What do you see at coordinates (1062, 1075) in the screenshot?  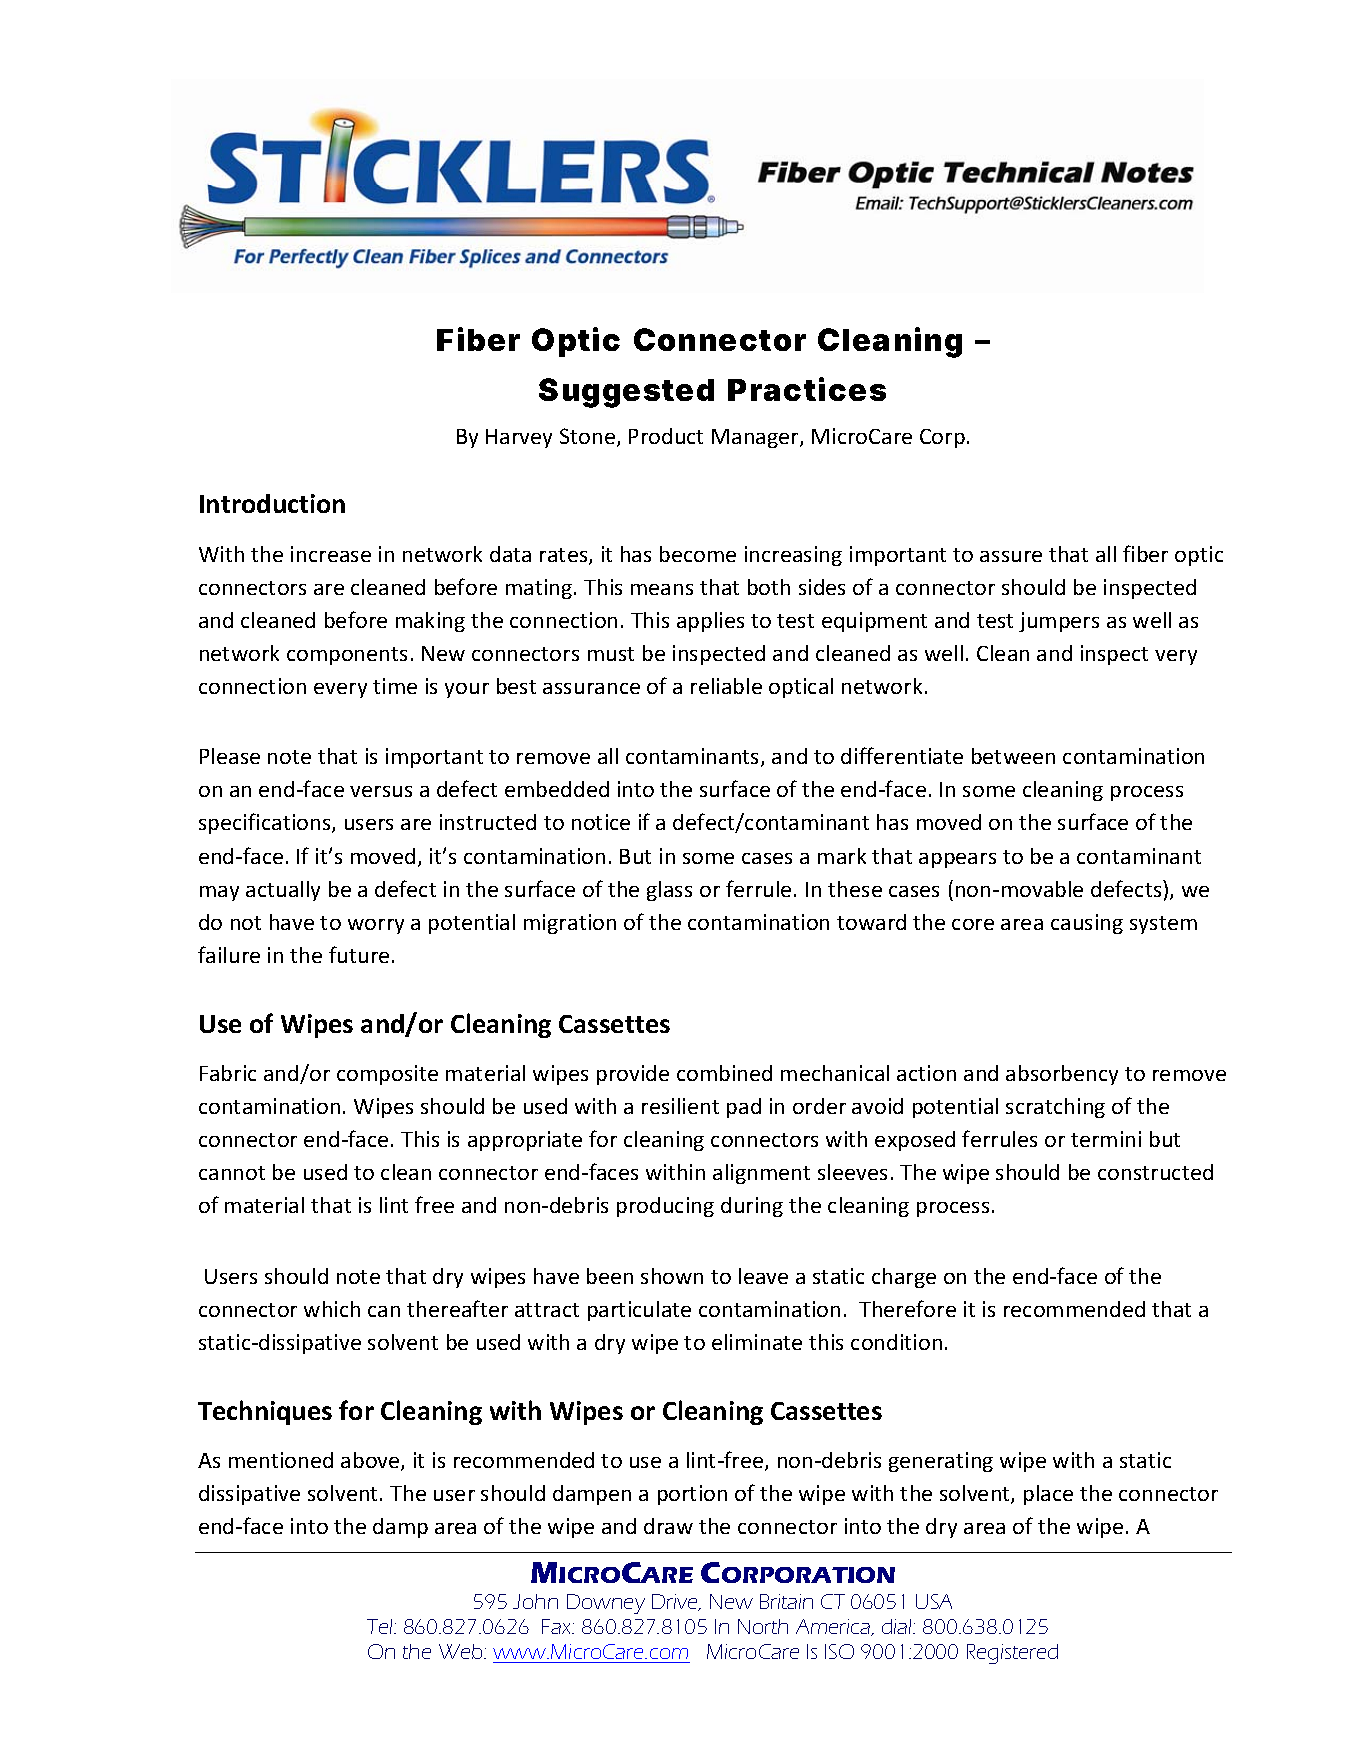 I see `absorbency` at bounding box center [1062, 1075].
